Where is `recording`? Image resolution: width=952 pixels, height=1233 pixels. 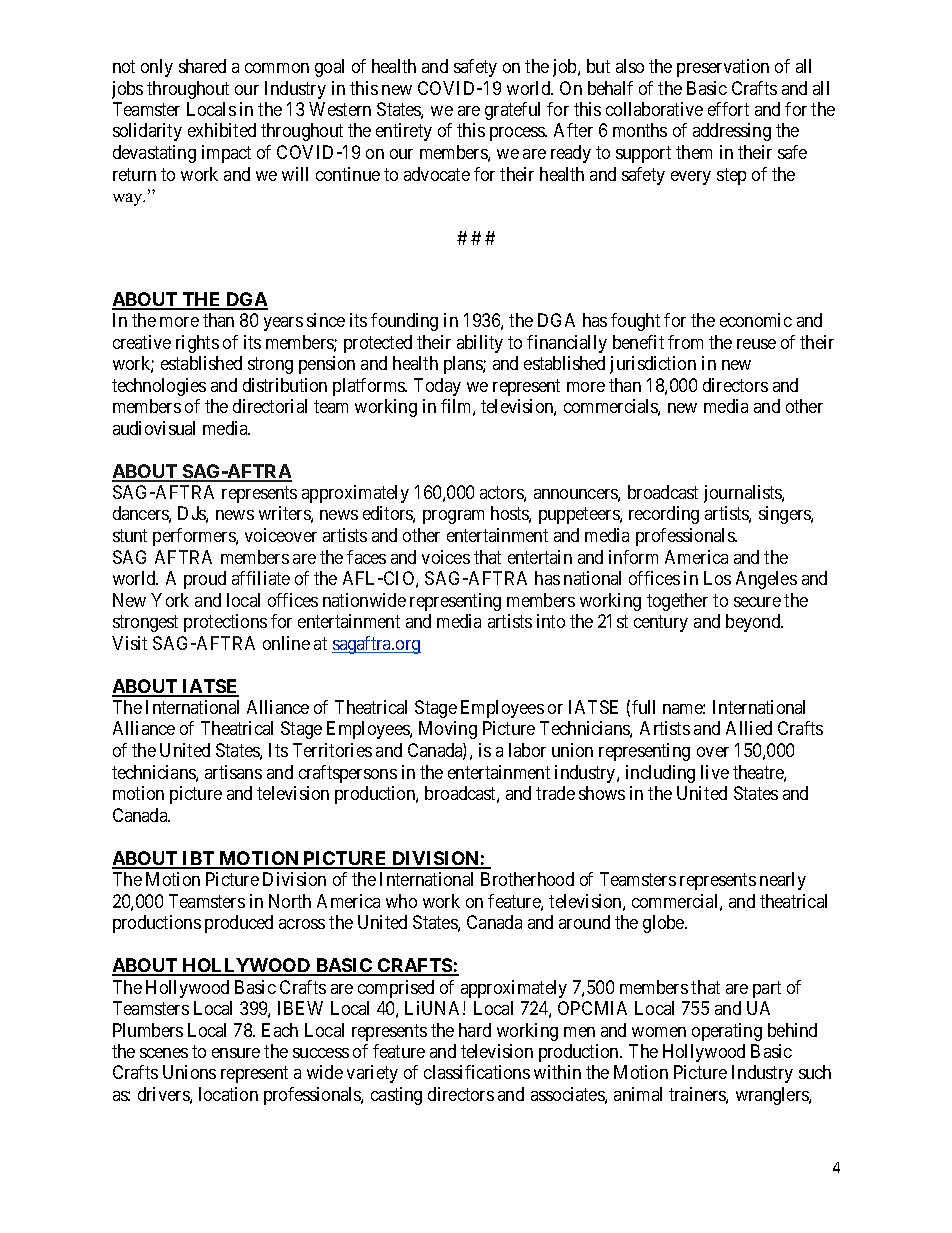
recording is located at coordinates (664, 515).
